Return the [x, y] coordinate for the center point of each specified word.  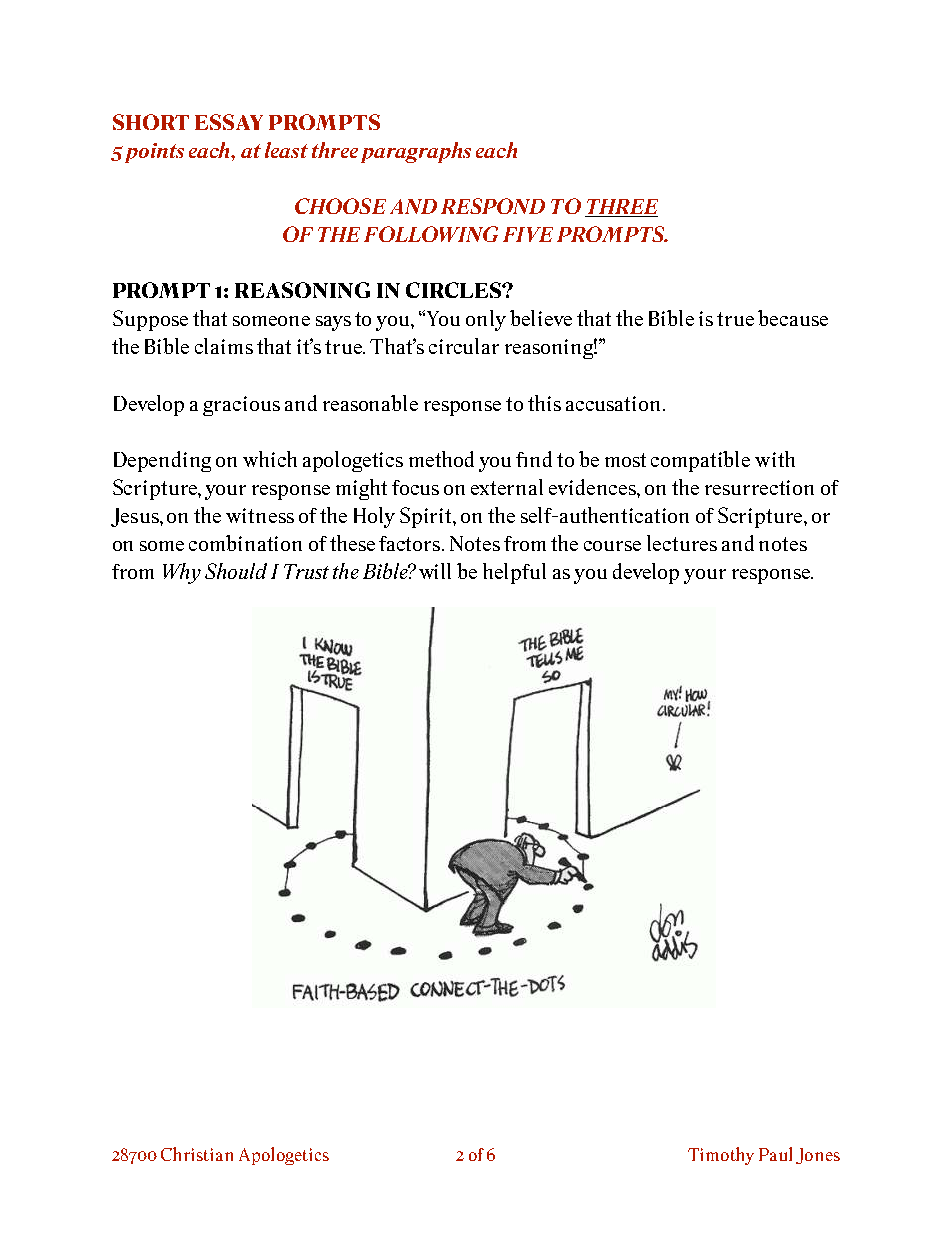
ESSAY [229, 122]
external [507, 487]
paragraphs [416, 152]
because [793, 318]
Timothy [721, 1156]
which [270, 459]
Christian [197, 1154]
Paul [775, 1154]
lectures [682, 543]
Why [182, 573]
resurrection [759, 487]
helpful [514, 573]
